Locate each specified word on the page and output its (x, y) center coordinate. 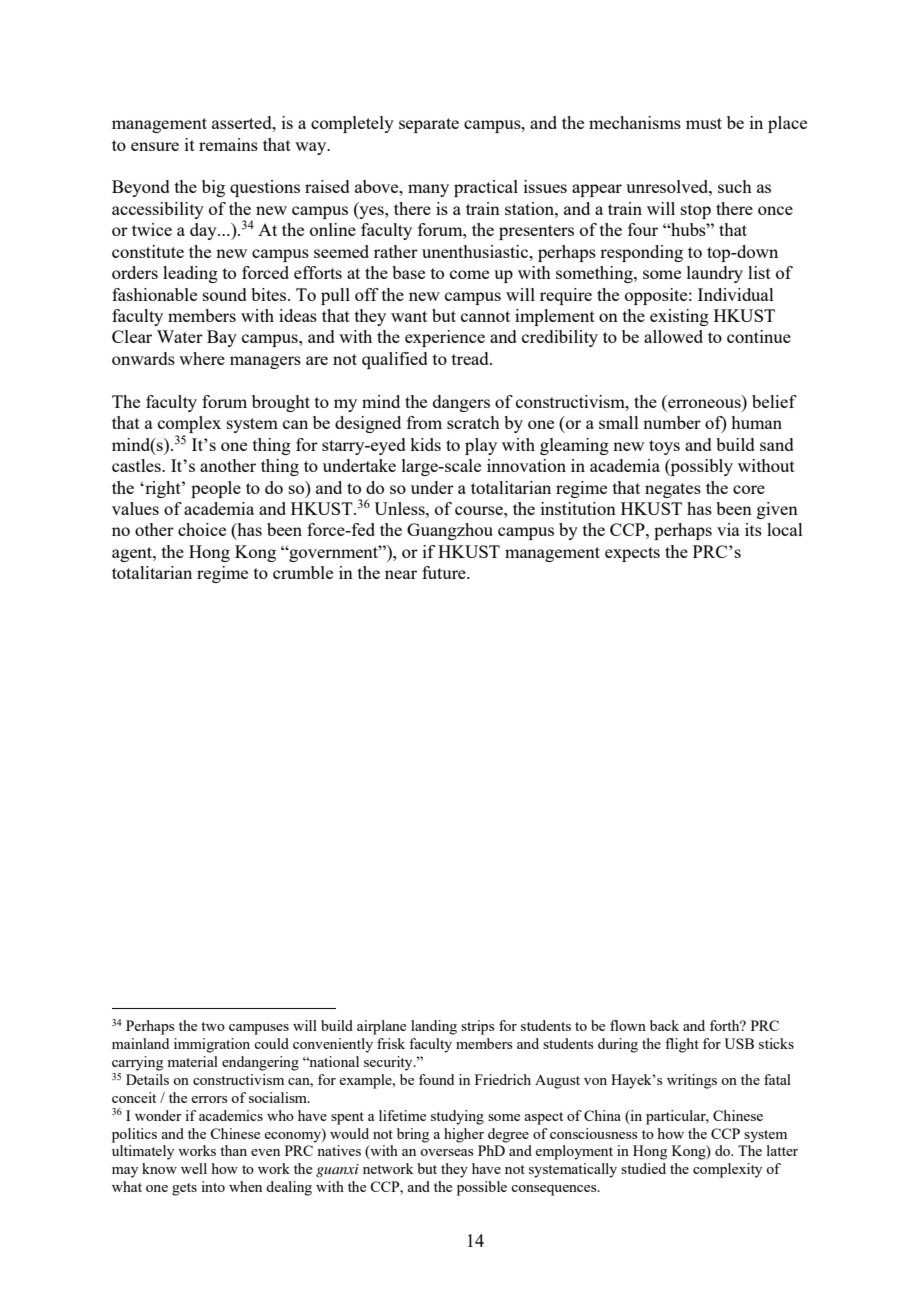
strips (478, 1027)
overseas (447, 1152)
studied (643, 1168)
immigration (212, 1045)
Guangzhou (450, 531)
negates (673, 490)
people (216, 489)
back (664, 1025)
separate (429, 125)
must (704, 123)
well (194, 1168)
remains (228, 144)
